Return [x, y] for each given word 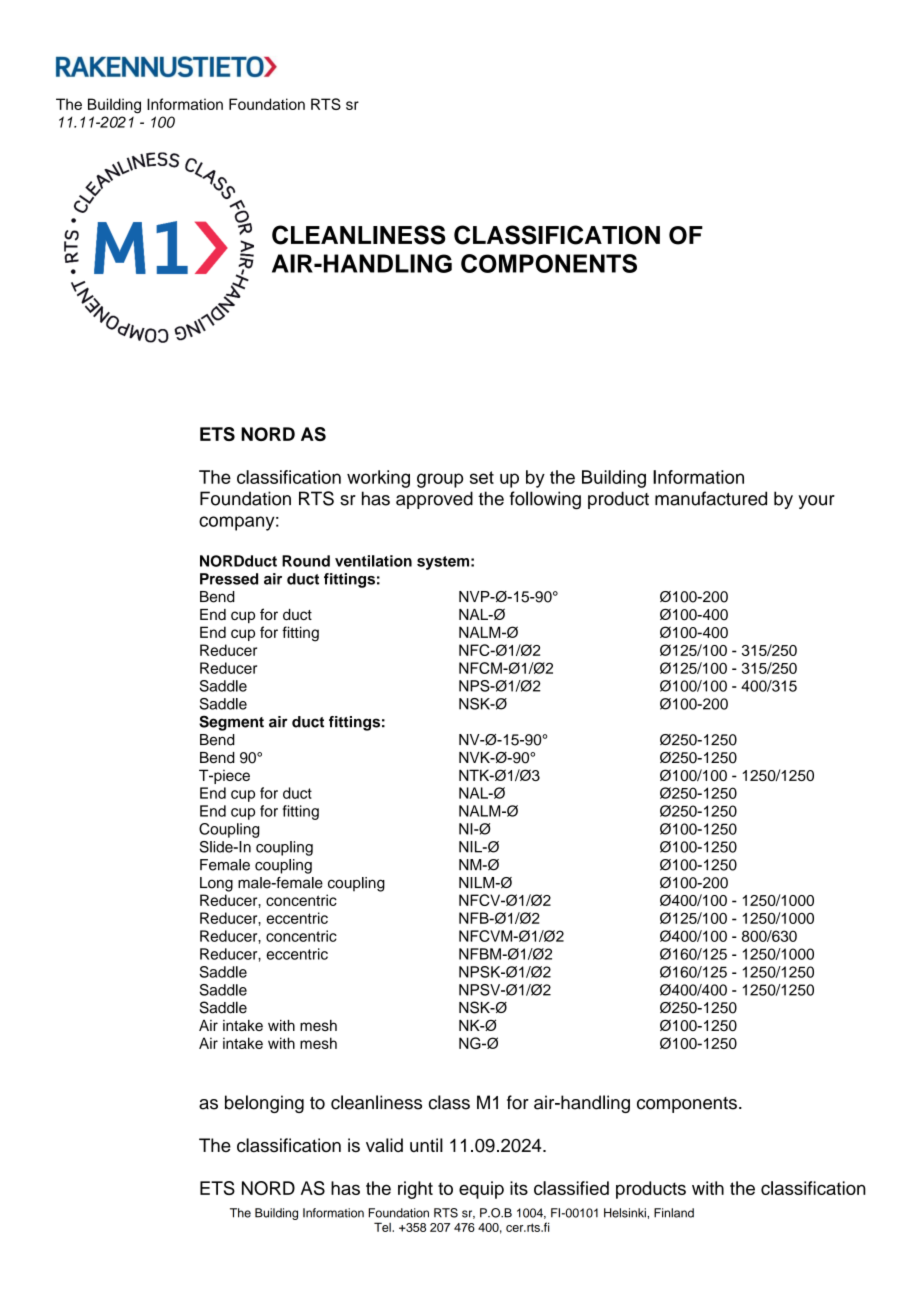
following [545, 500]
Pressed [229, 579]
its [519, 1188]
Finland [674, 1213]
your [816, 502]
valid [384, 1145]
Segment [231, 723]
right [415, 1190]
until [426, 1145]
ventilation [373, 561]
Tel [383, 1227]
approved [434, 500]
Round [306, 561]
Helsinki [626, 1213]
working [378, 479]
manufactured [711, 498]
